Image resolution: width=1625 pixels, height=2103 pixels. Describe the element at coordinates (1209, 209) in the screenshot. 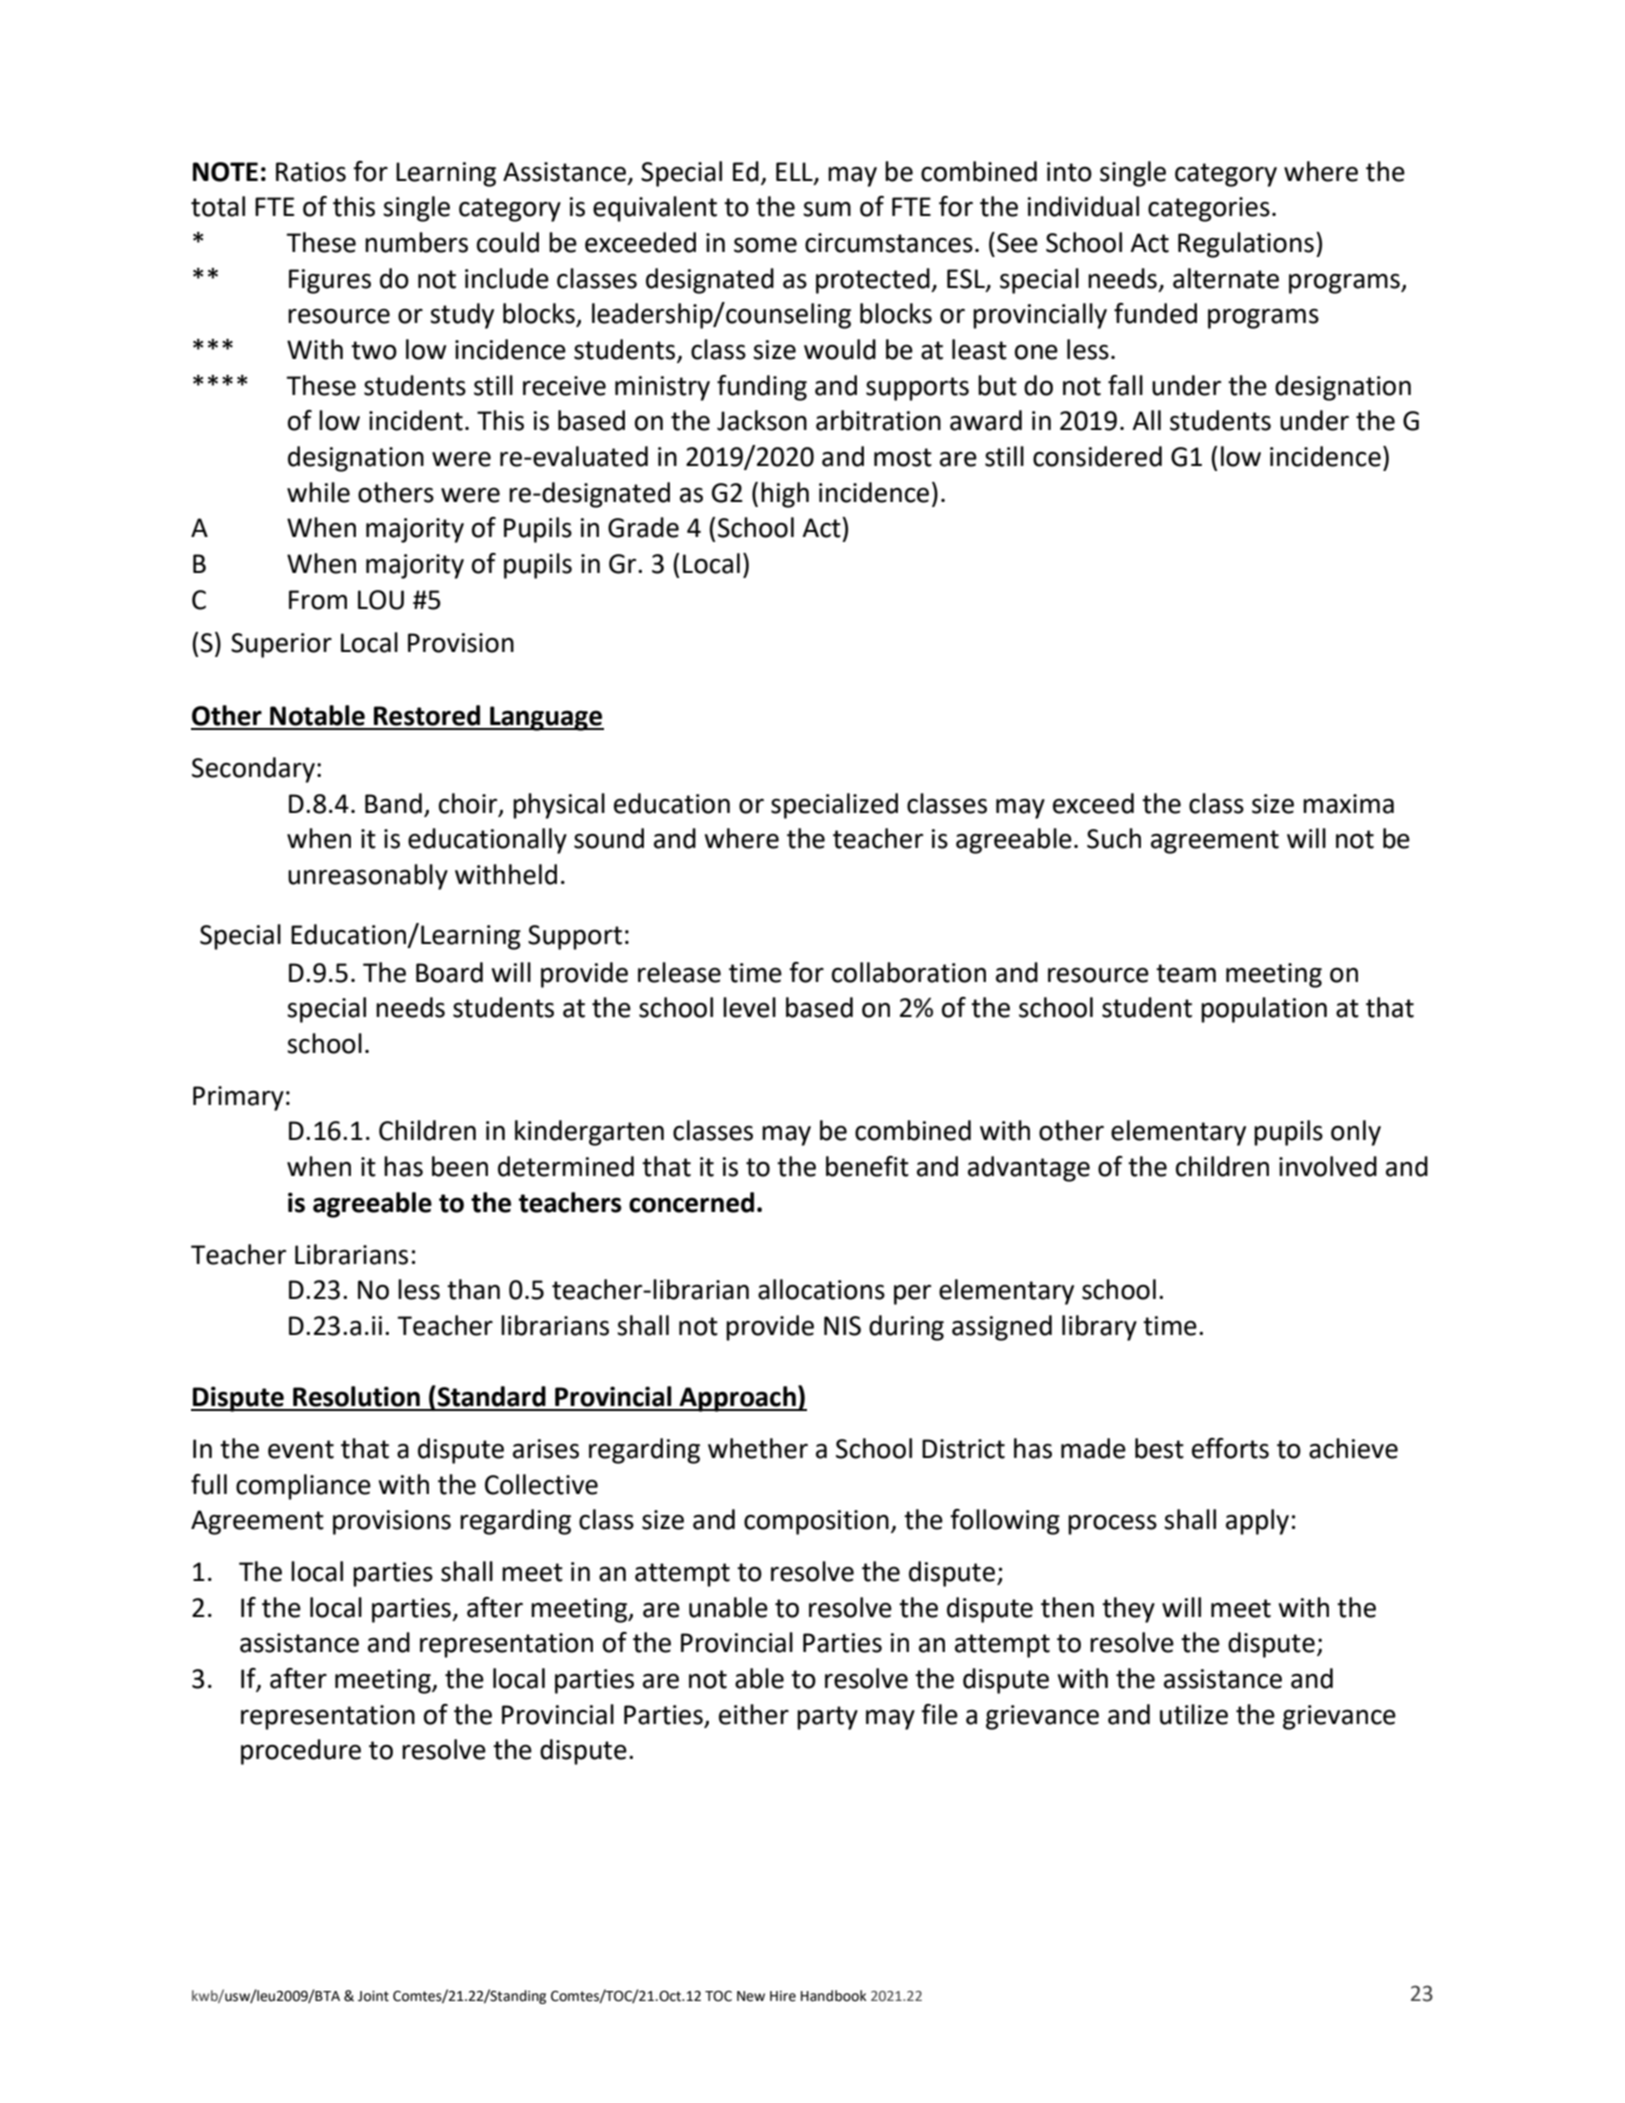

I see `categories` at that location.
